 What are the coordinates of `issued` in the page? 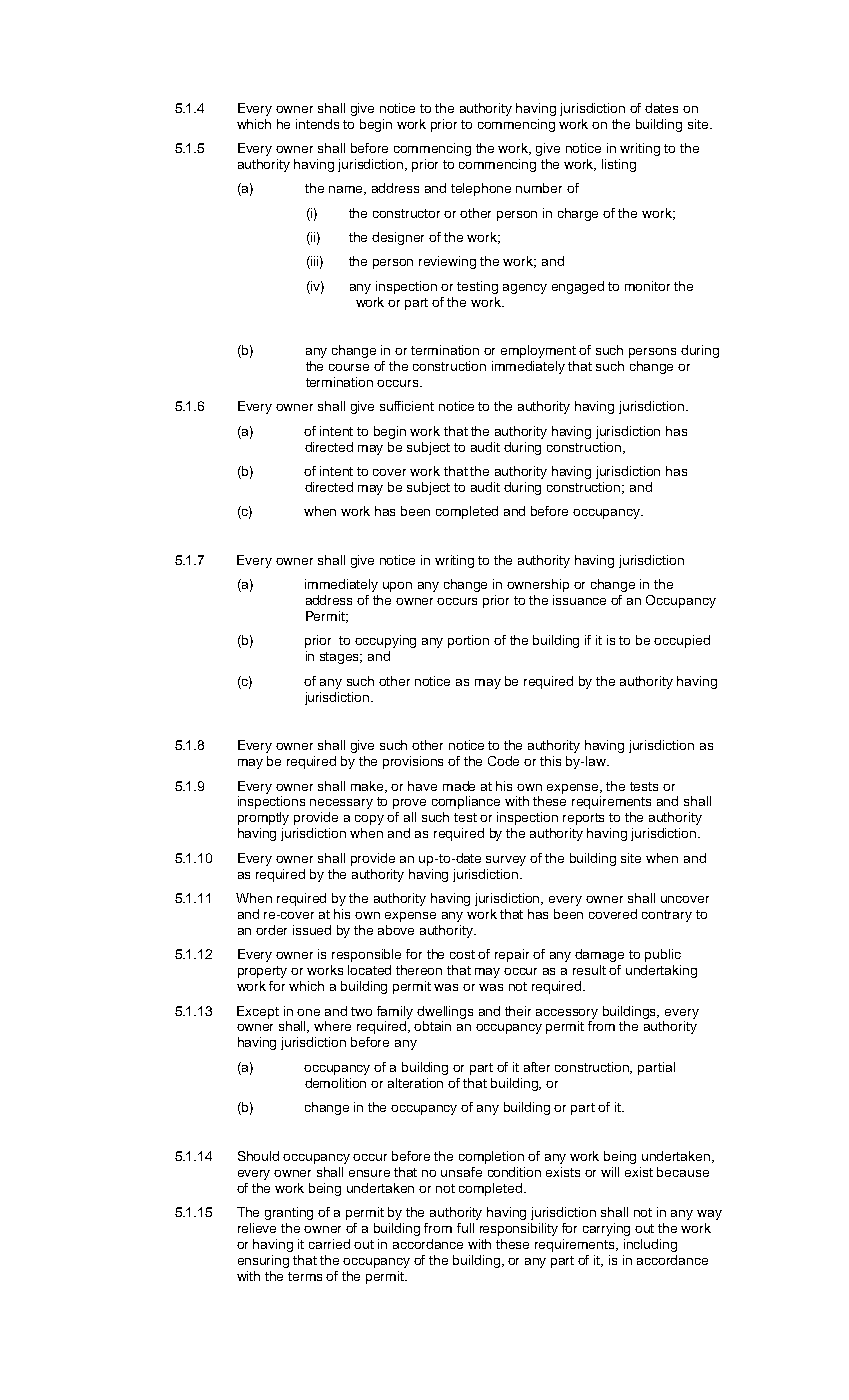 It's located at (312, 930).
